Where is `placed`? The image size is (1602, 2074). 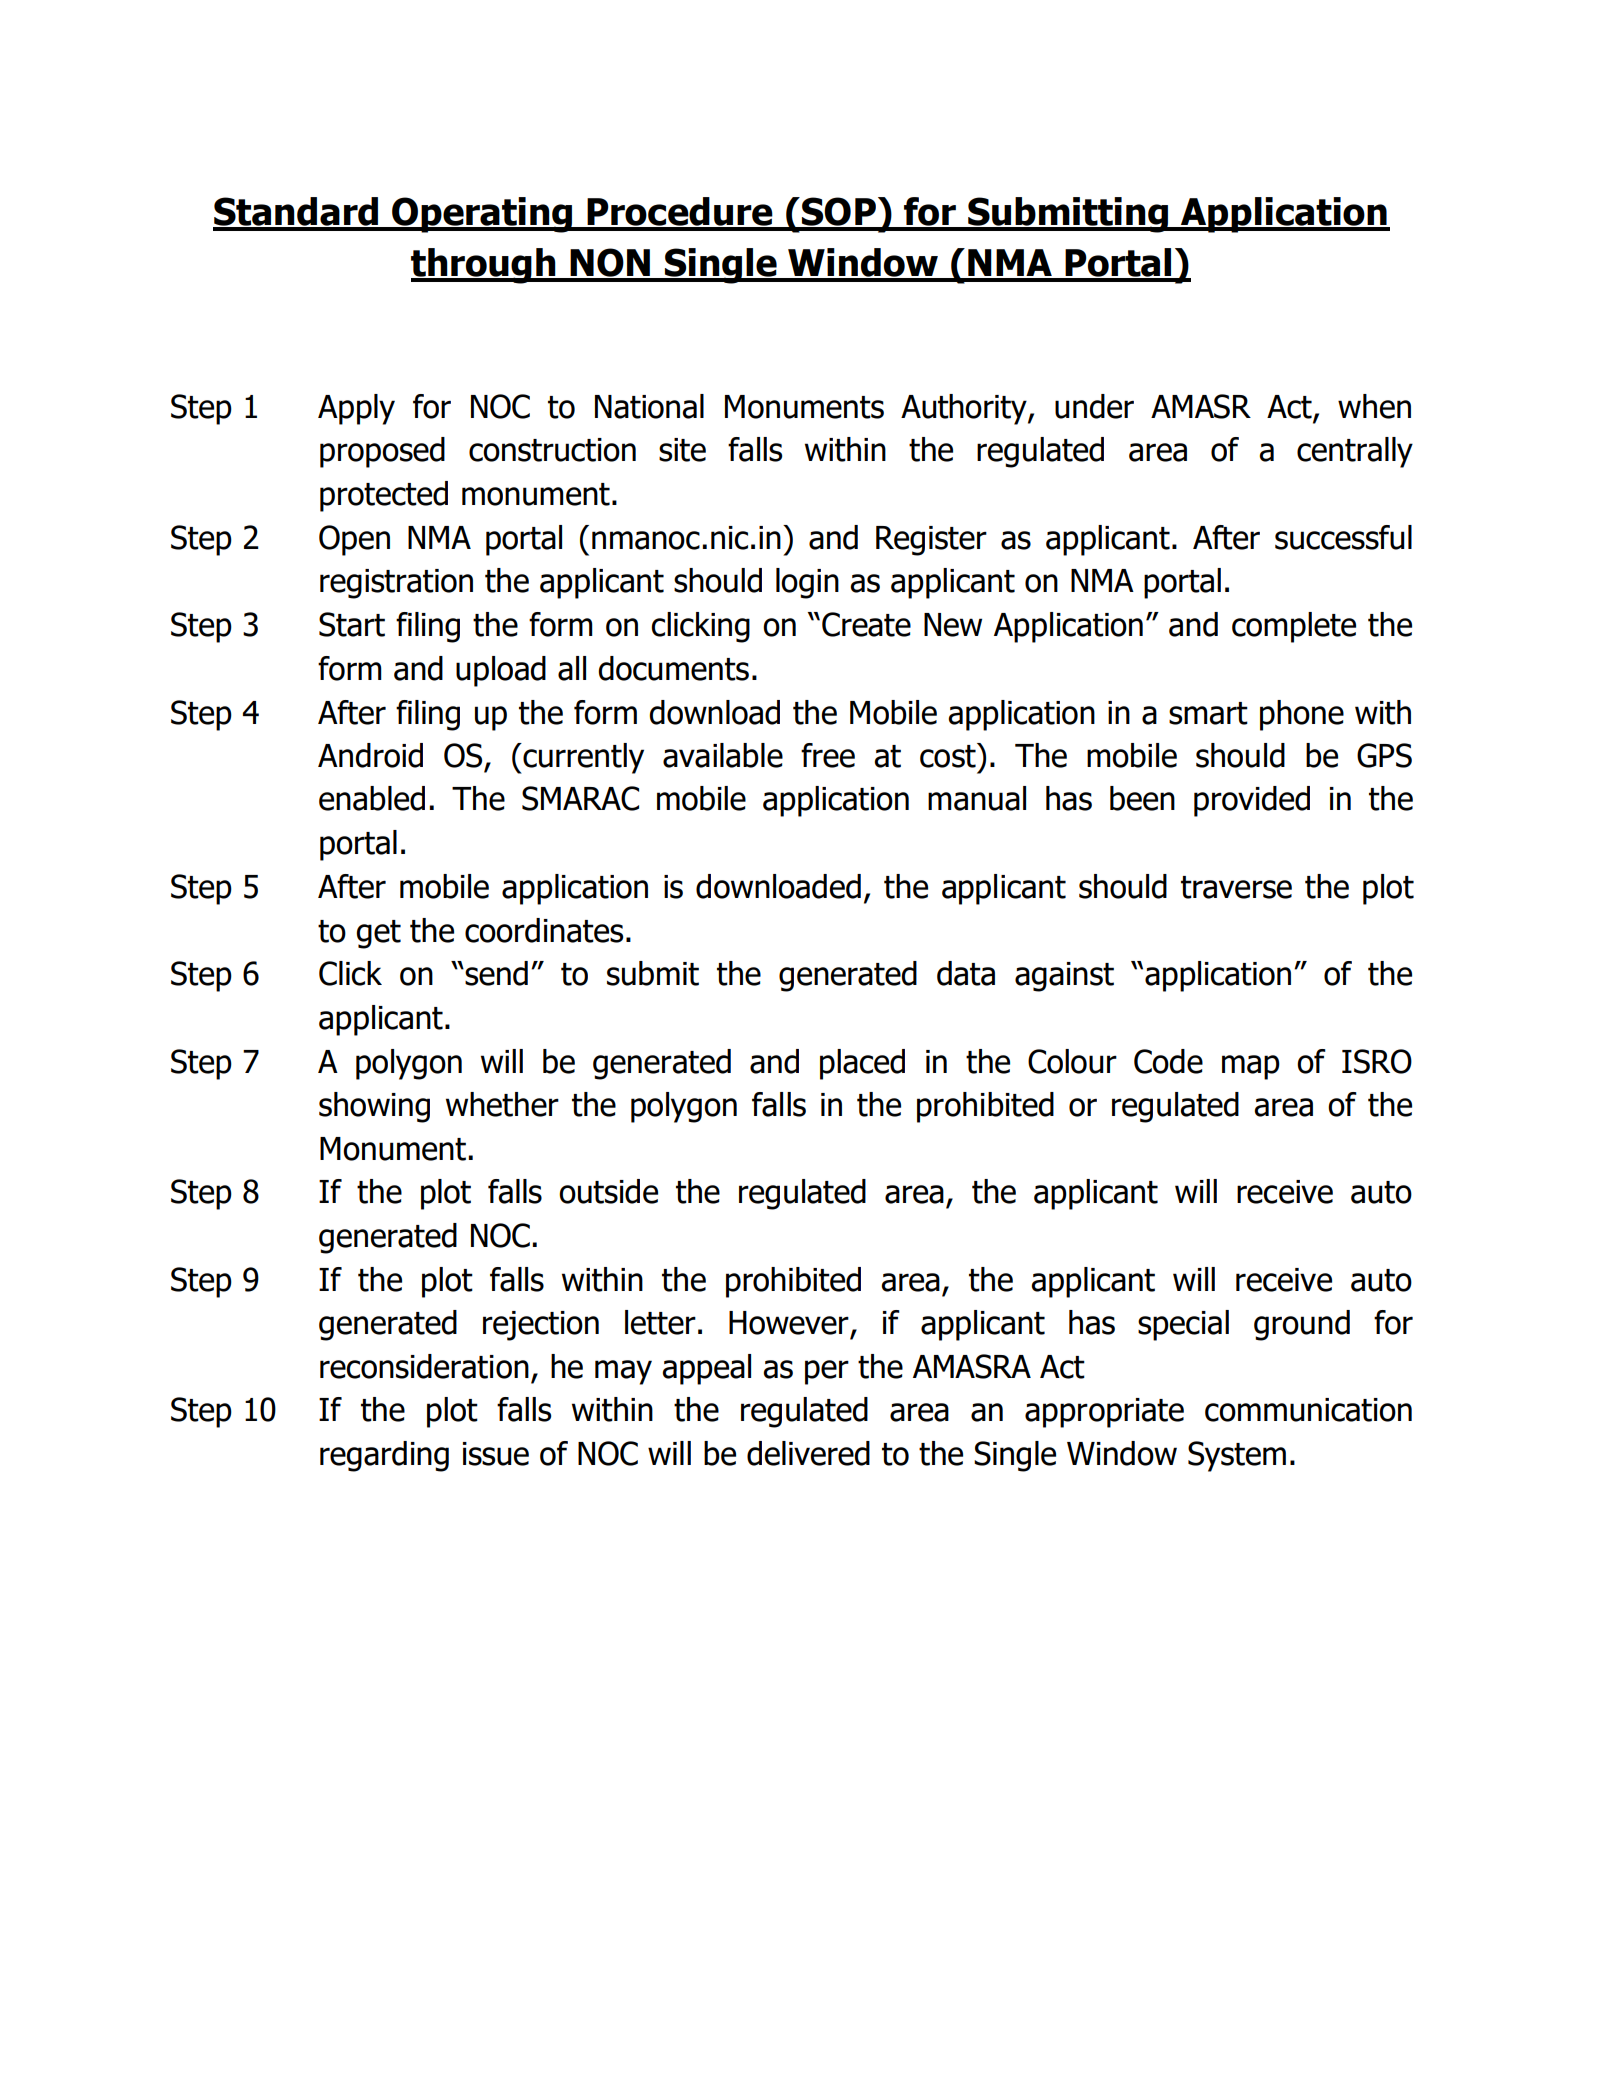 placed is located at coordinates (862, 1064).
